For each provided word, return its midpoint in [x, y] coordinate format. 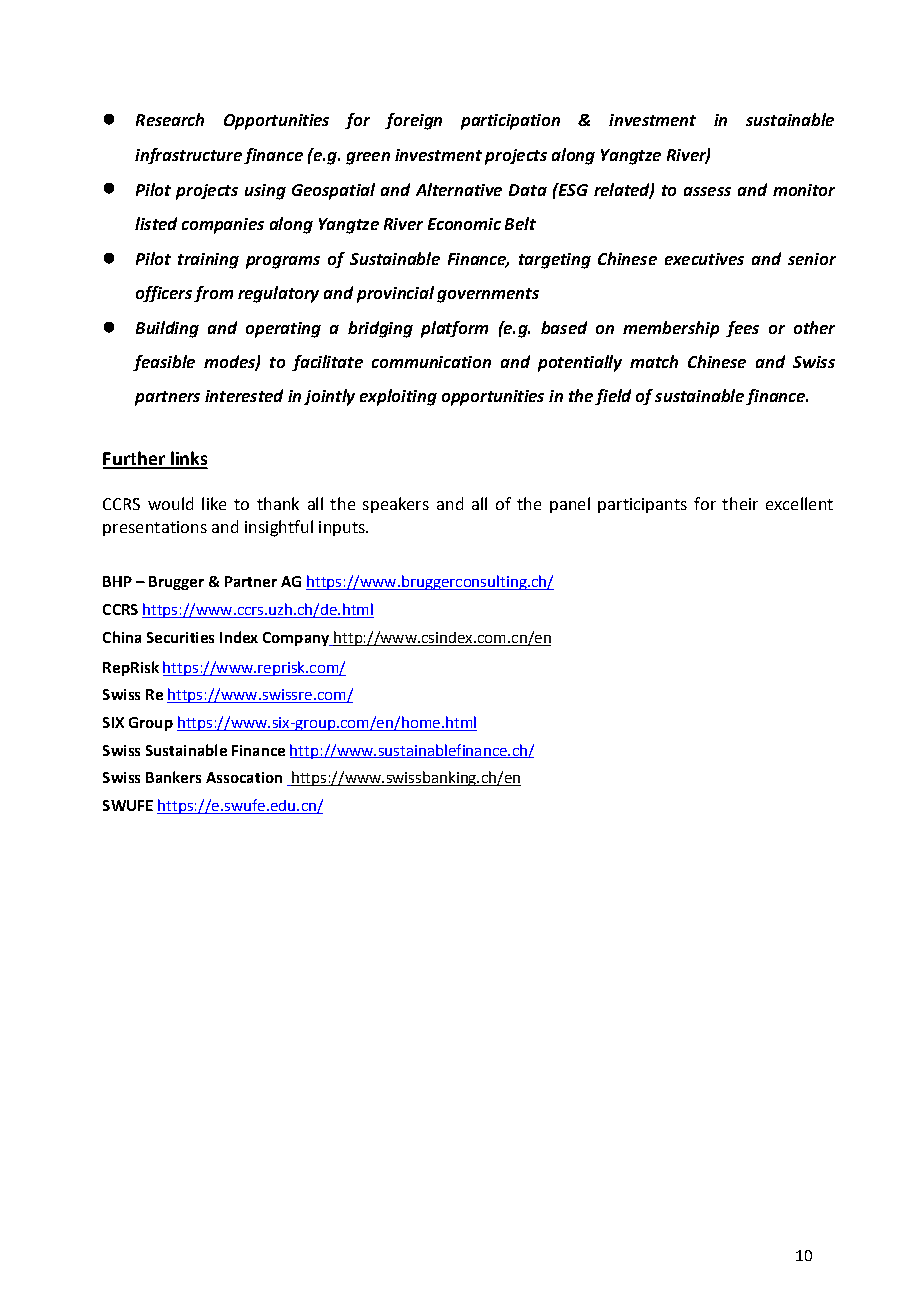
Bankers [173, 777]
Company [297, 639]
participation [510, 122]
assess [707, 191]
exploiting [398, 397]
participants [642, 505]
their [740, 503]
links [187, 459]
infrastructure [188, 156]
